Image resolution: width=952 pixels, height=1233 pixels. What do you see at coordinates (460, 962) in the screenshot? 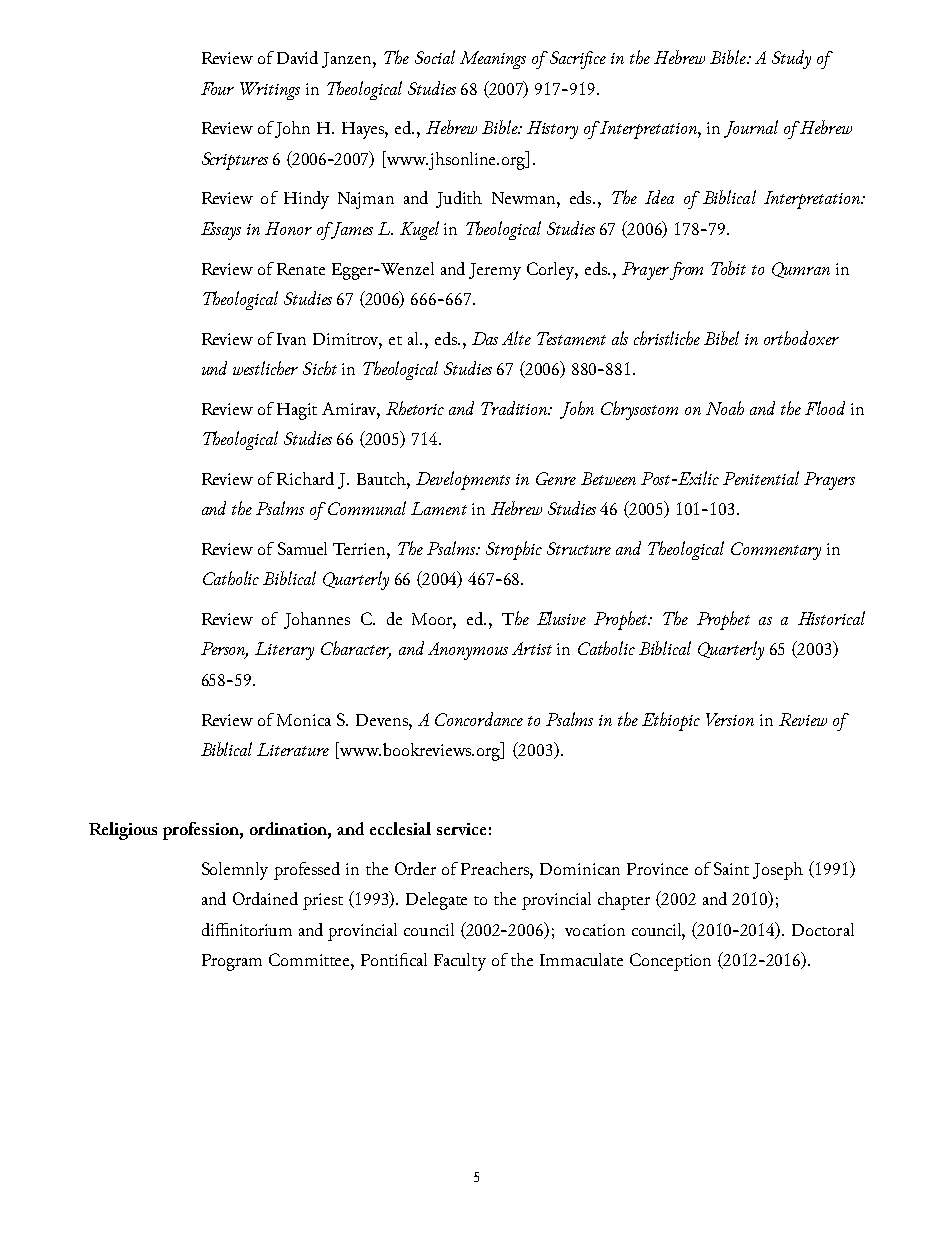
I see `Faculty` at bounding box center [460, 962].
